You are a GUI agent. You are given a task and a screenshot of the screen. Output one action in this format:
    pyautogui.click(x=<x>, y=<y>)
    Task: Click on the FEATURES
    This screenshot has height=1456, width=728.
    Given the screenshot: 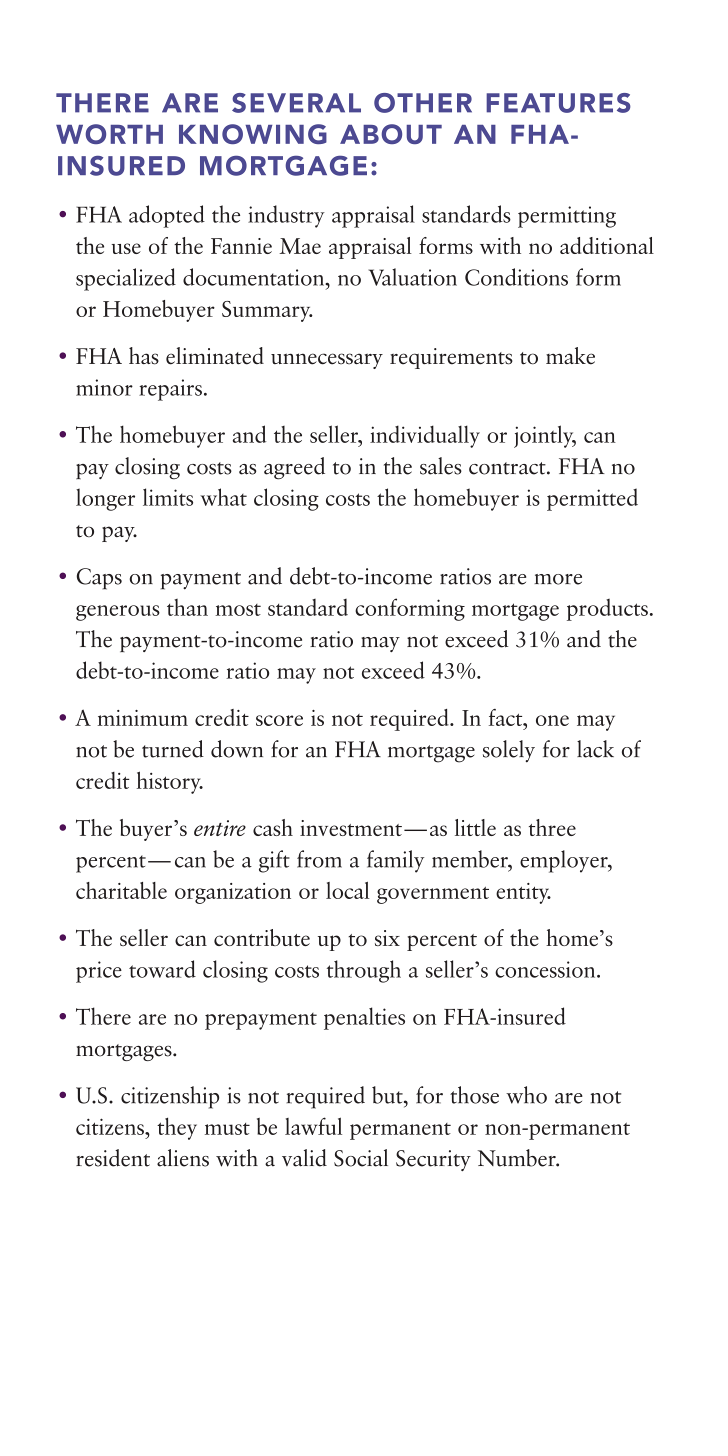 What is the action you would take?
    pyautogui.click(x=558, y=103)
